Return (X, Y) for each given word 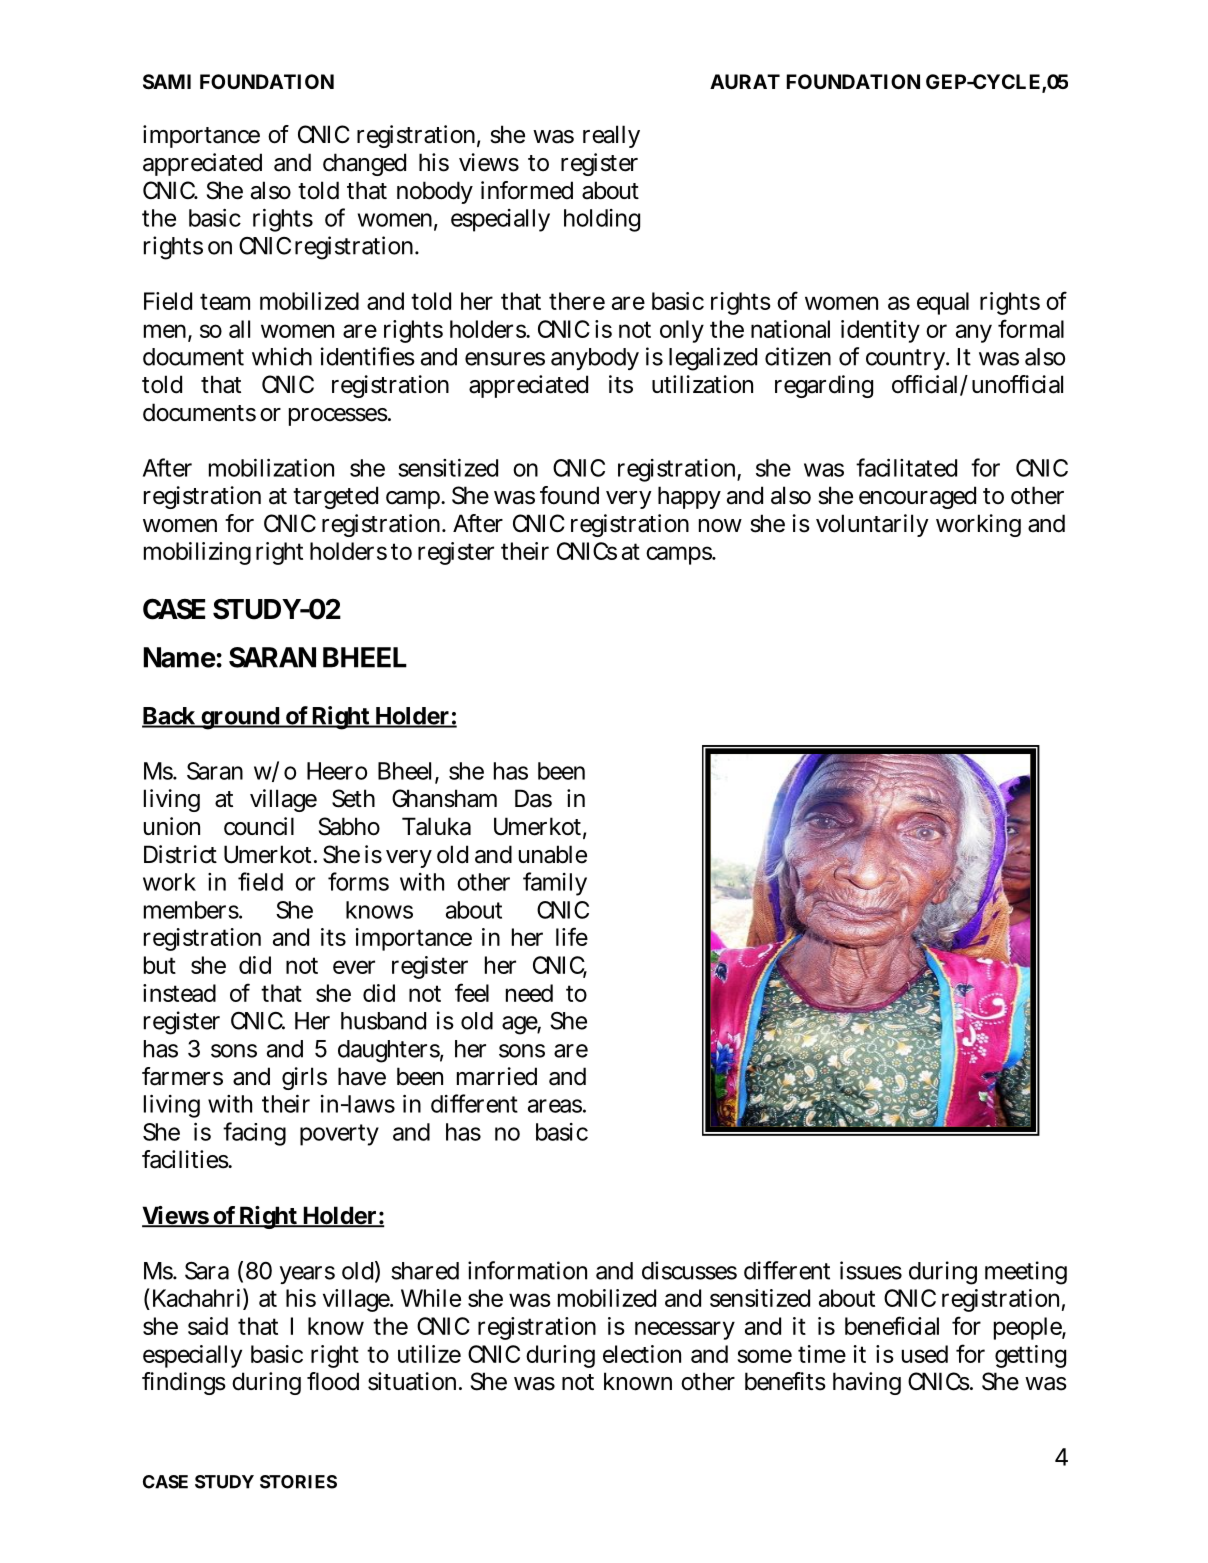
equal (943, 303)
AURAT (745, 81)
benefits (785, 1381)
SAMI (167, 81)
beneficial (892, 1325)
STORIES (298, 1482)
